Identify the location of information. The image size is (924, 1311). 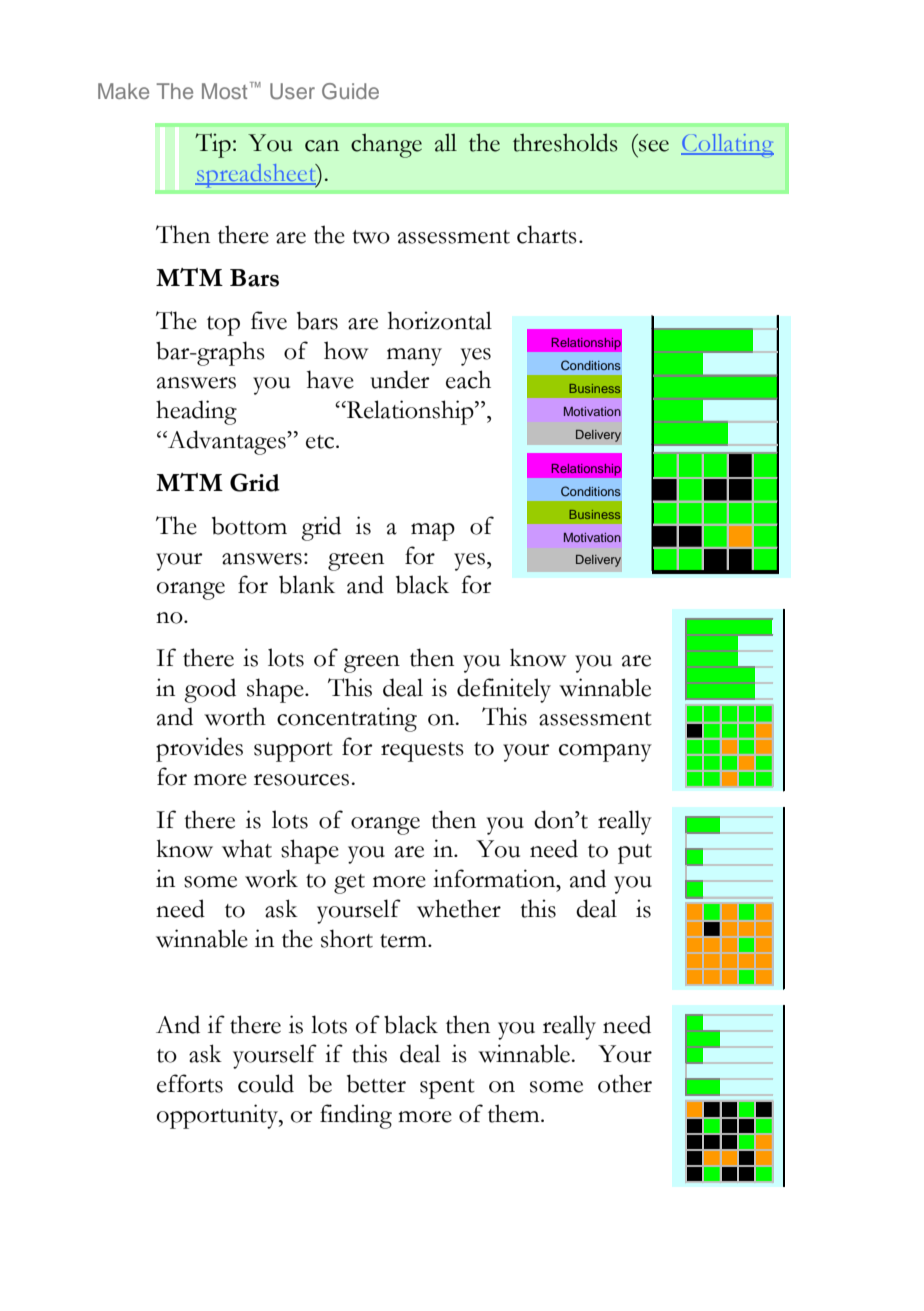
(495, 878).
